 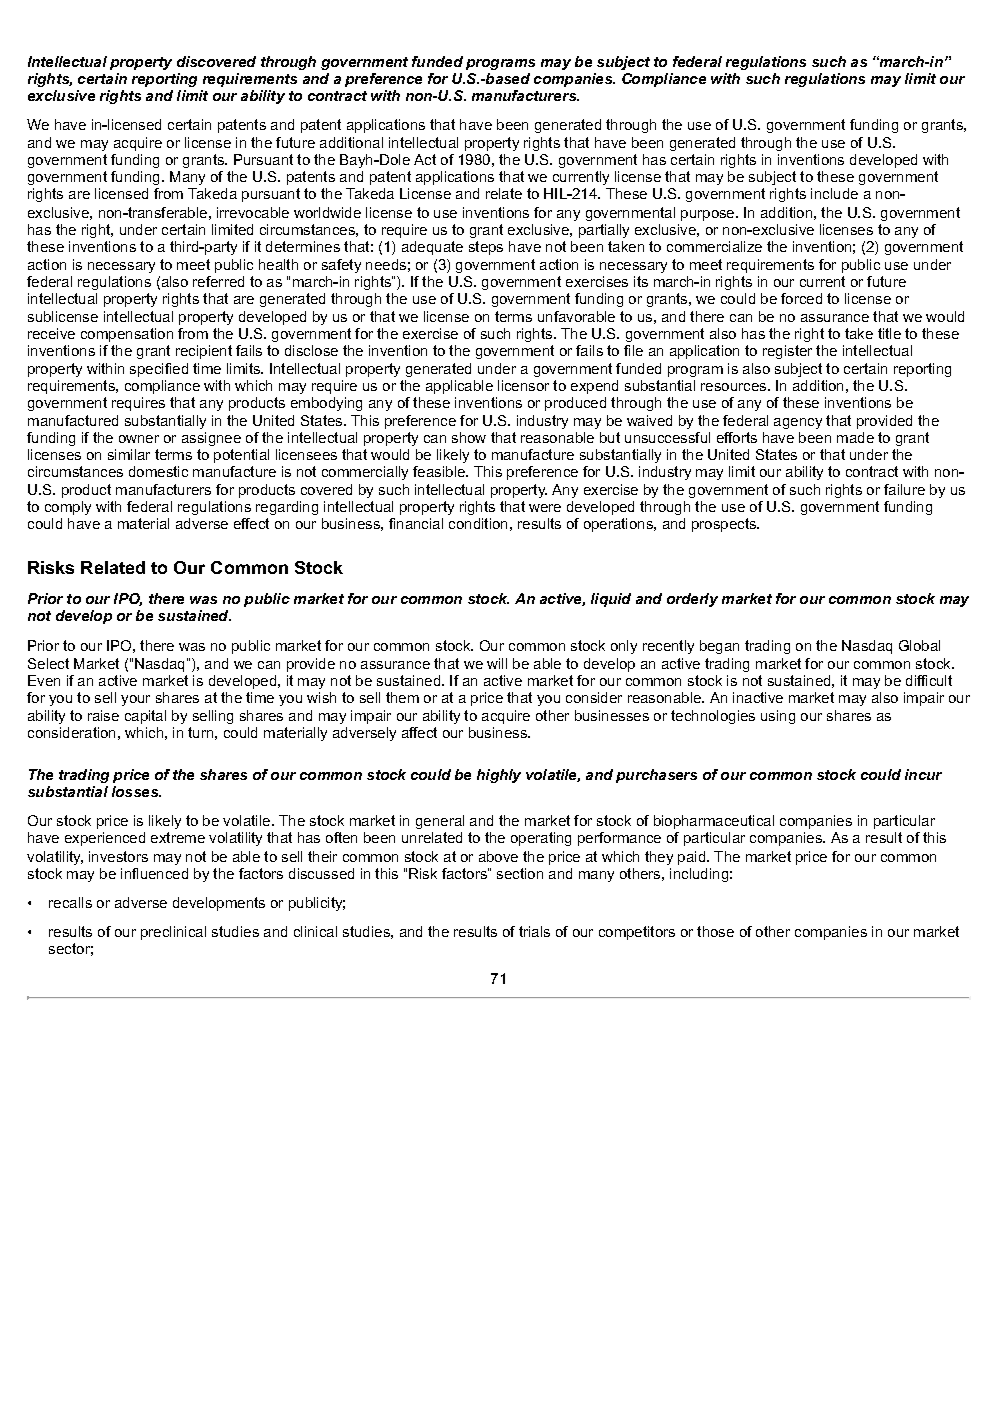 I want to click on financial, so click(x=416, y=523).
